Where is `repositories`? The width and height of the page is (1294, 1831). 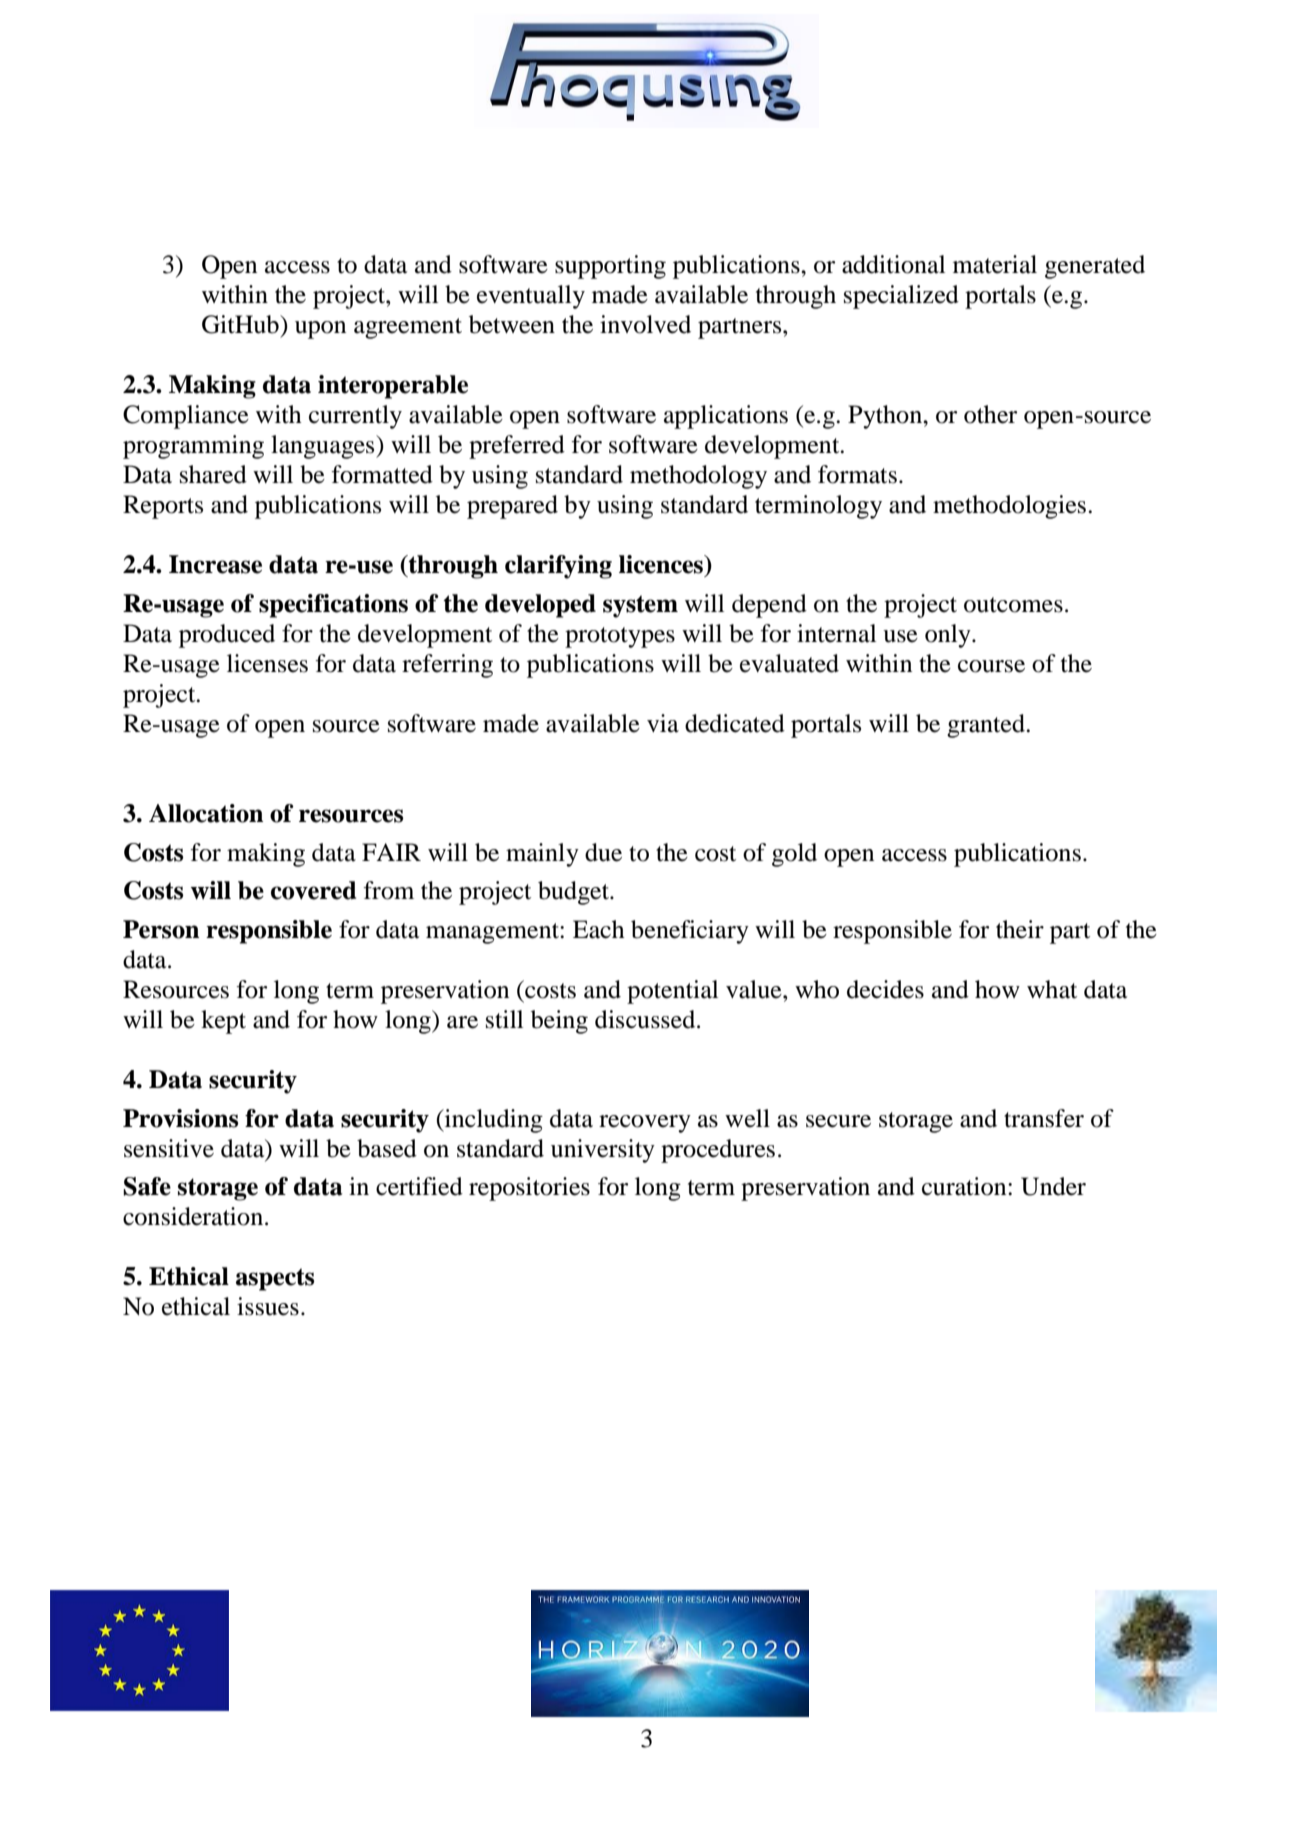 repositories is located at coordinates (529, 1189).
